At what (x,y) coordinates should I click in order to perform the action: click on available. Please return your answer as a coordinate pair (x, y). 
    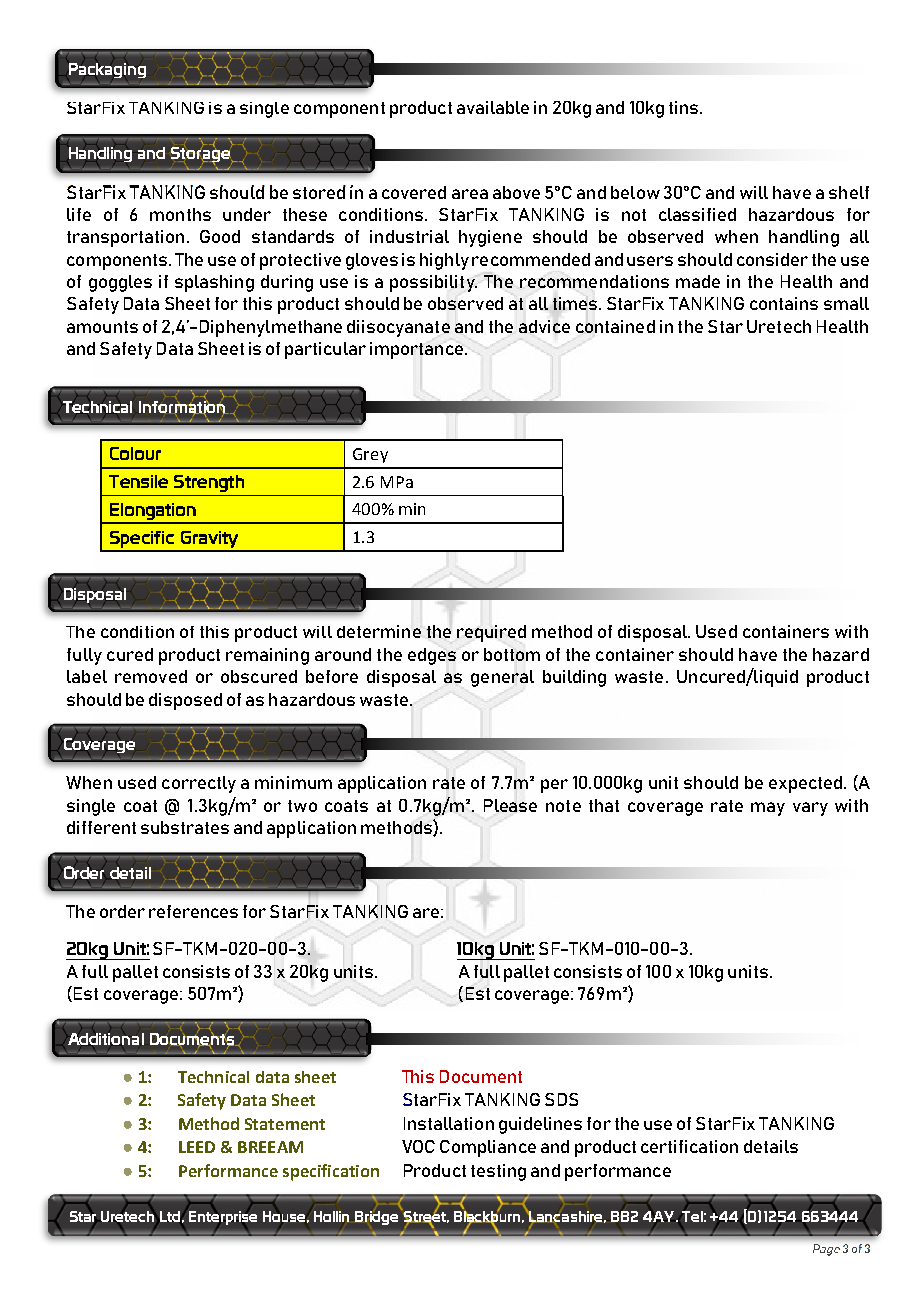
    Looking at the image, I should click on (493, 107).
